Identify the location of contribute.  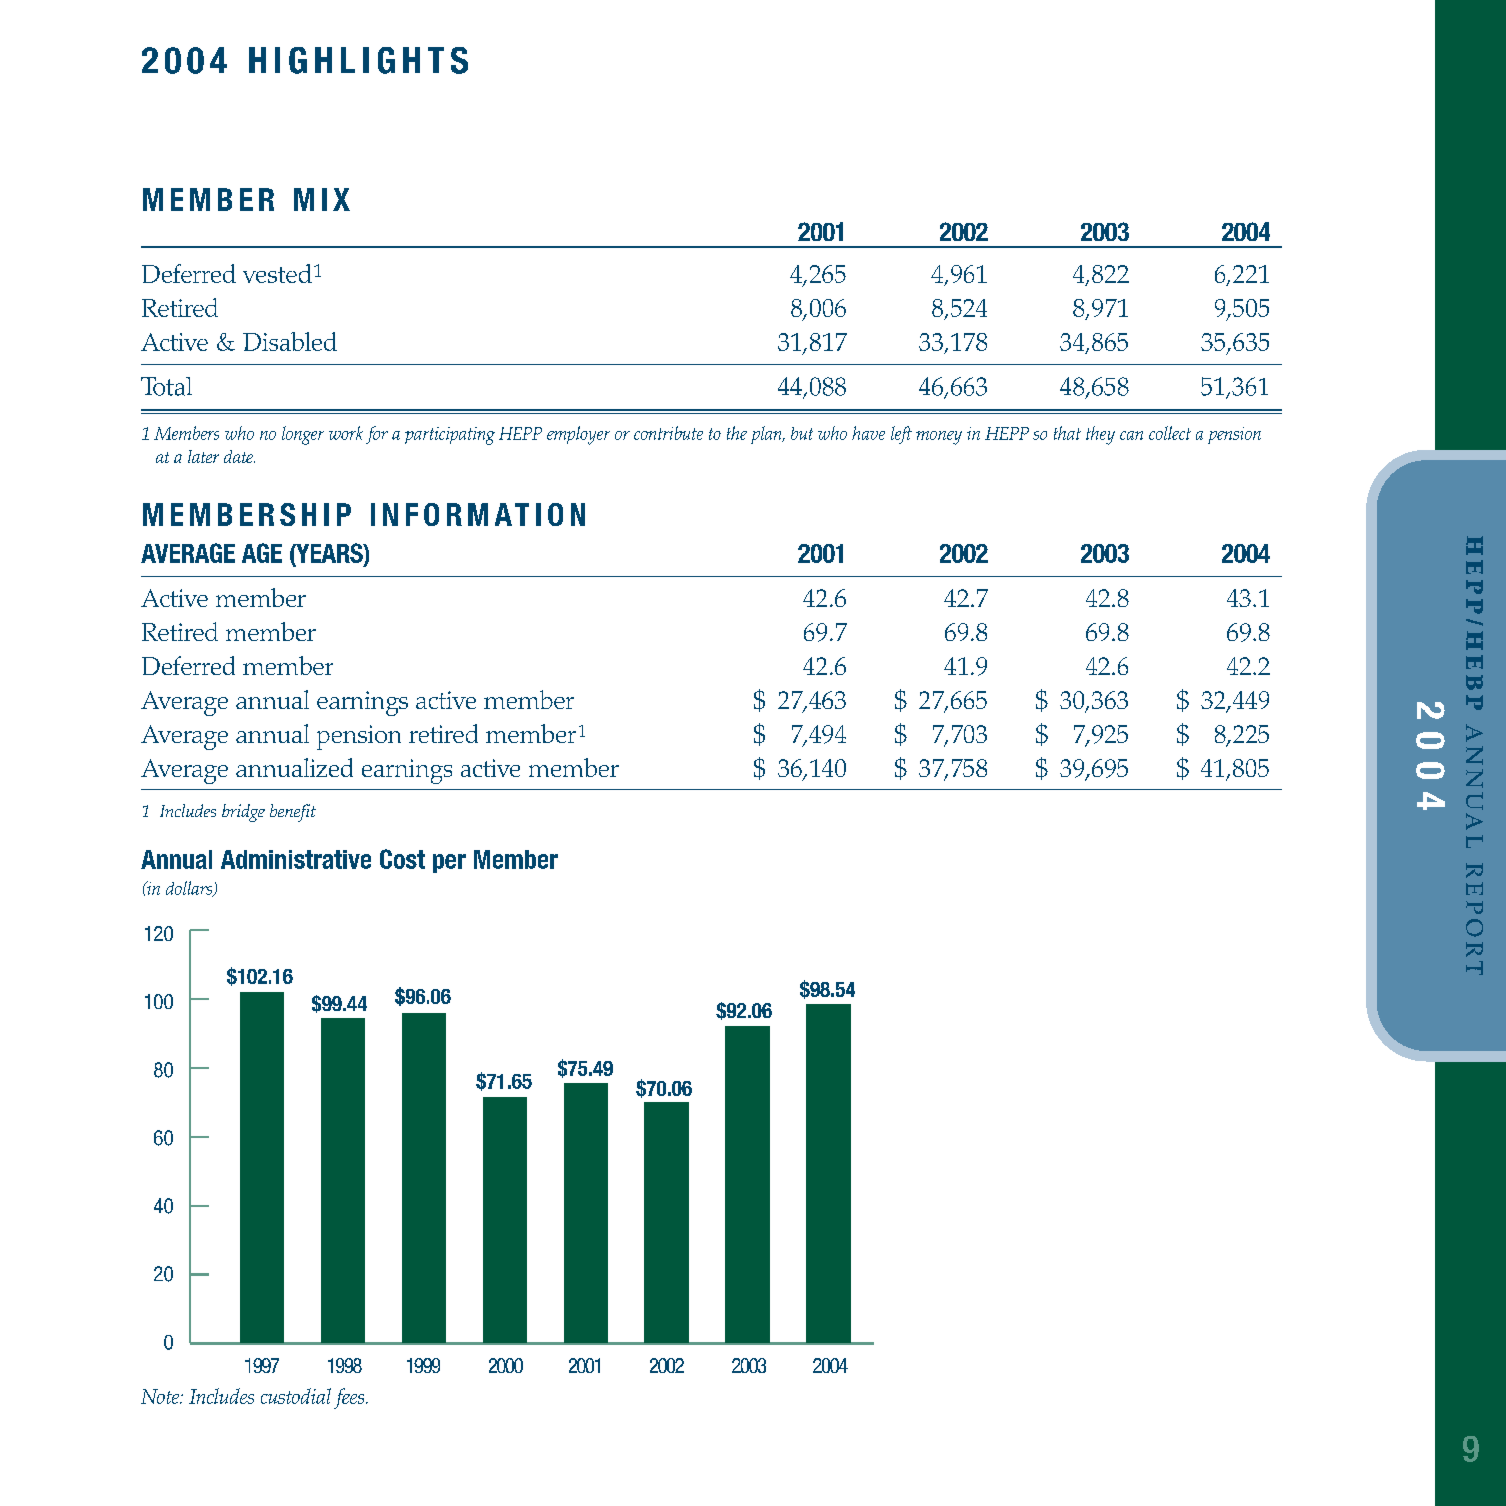
(668, 433).
